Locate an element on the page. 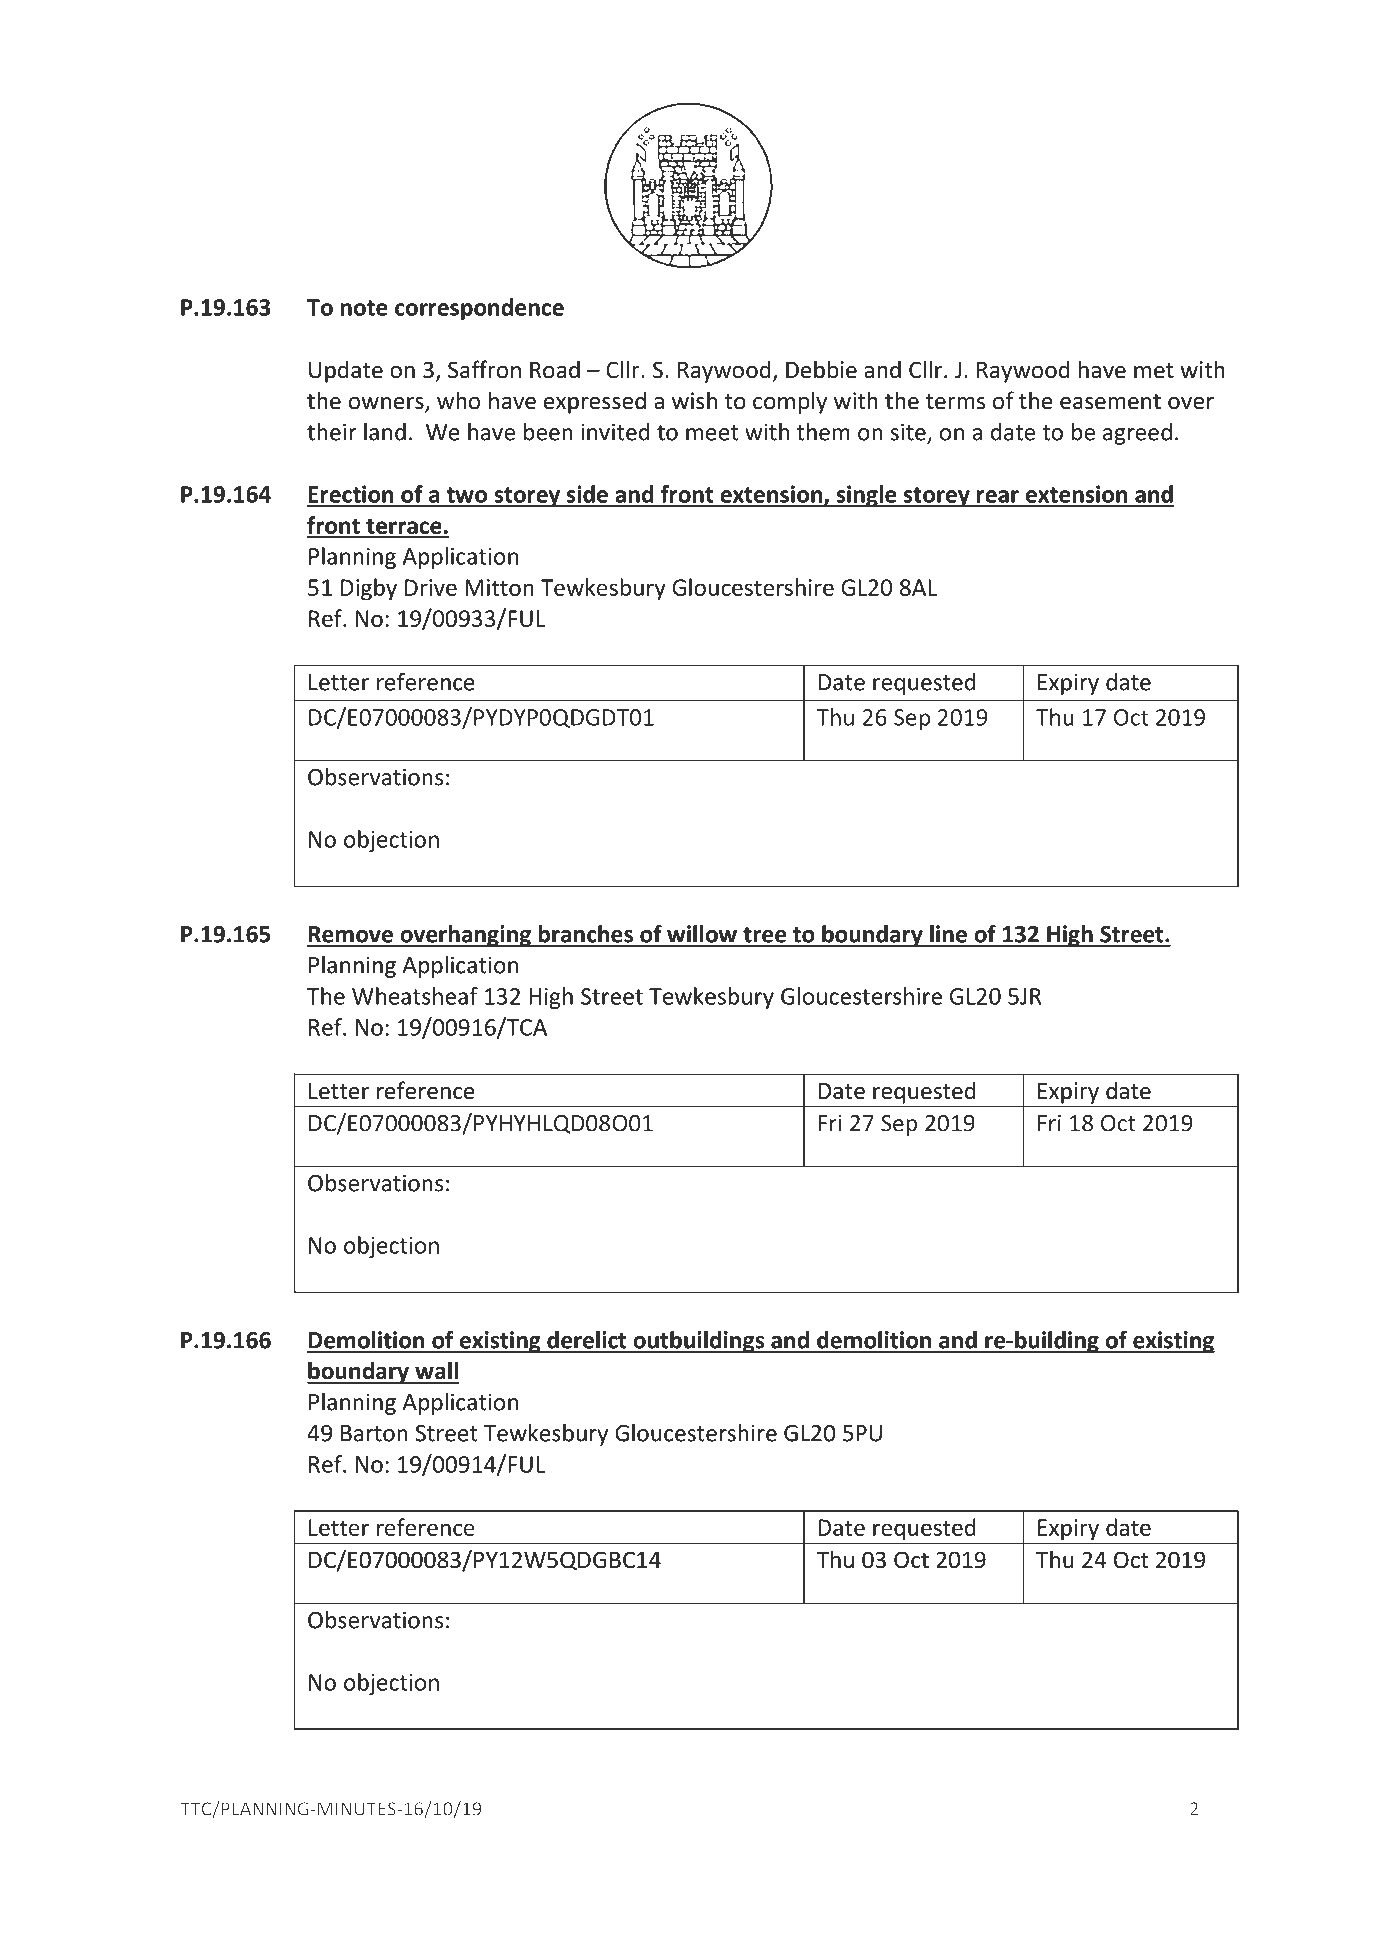  easement is located at coordinates (1110, 402).
